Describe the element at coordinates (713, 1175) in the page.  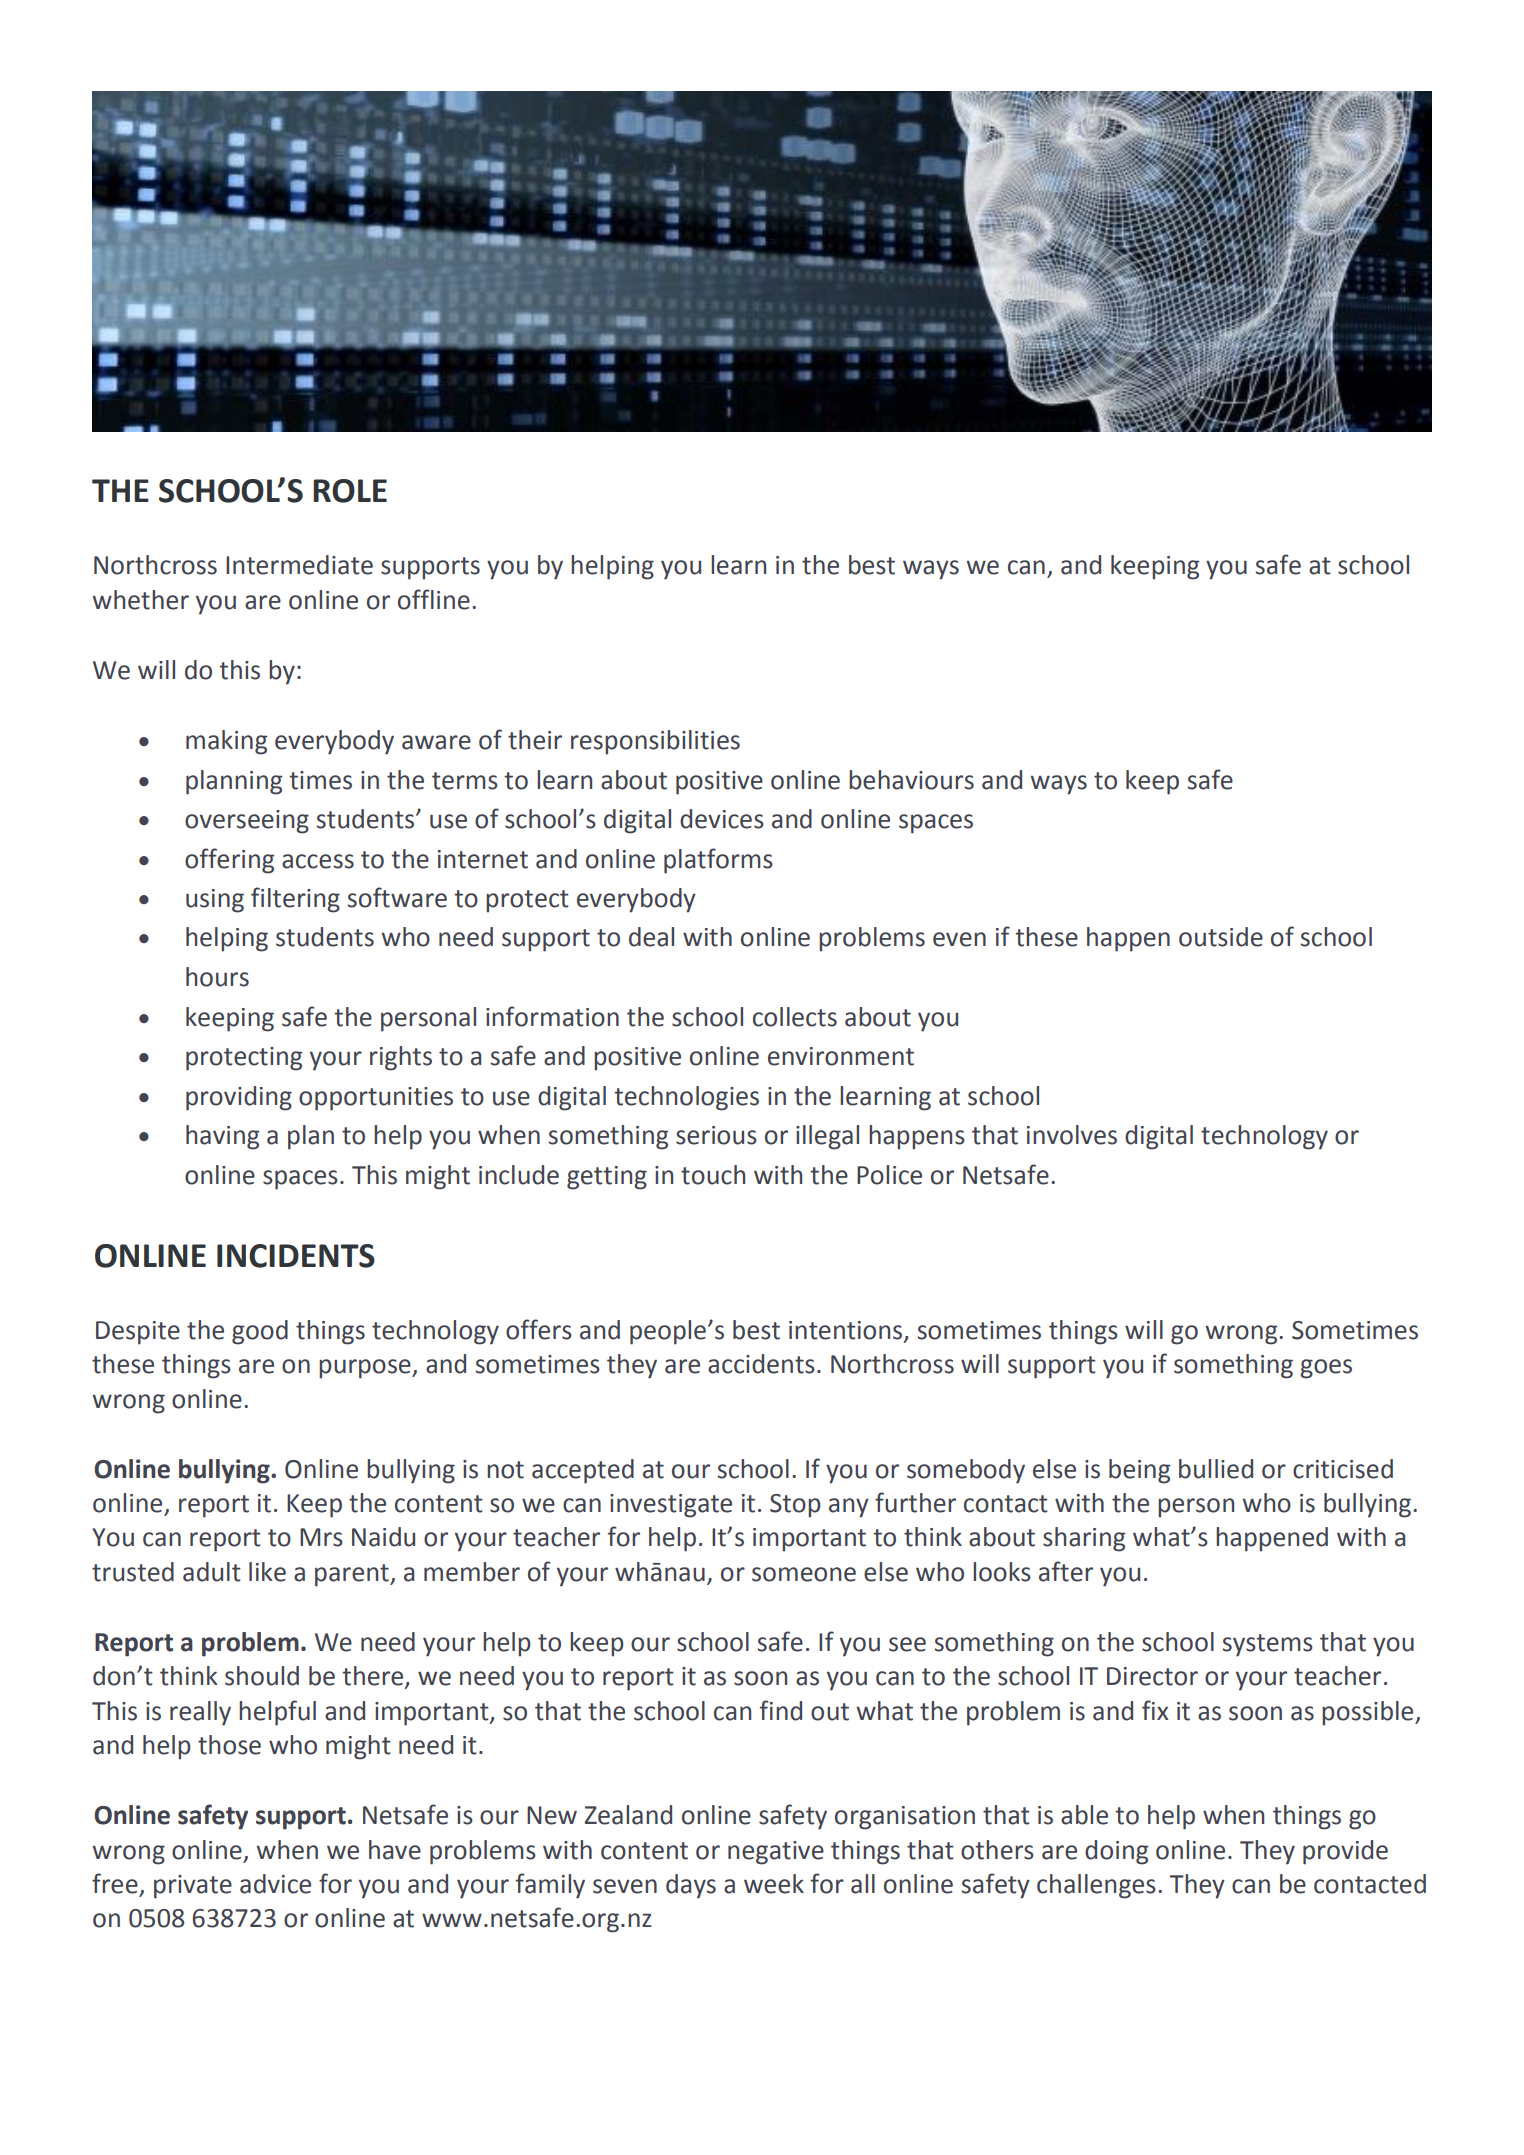
I see `touch` at that location.
